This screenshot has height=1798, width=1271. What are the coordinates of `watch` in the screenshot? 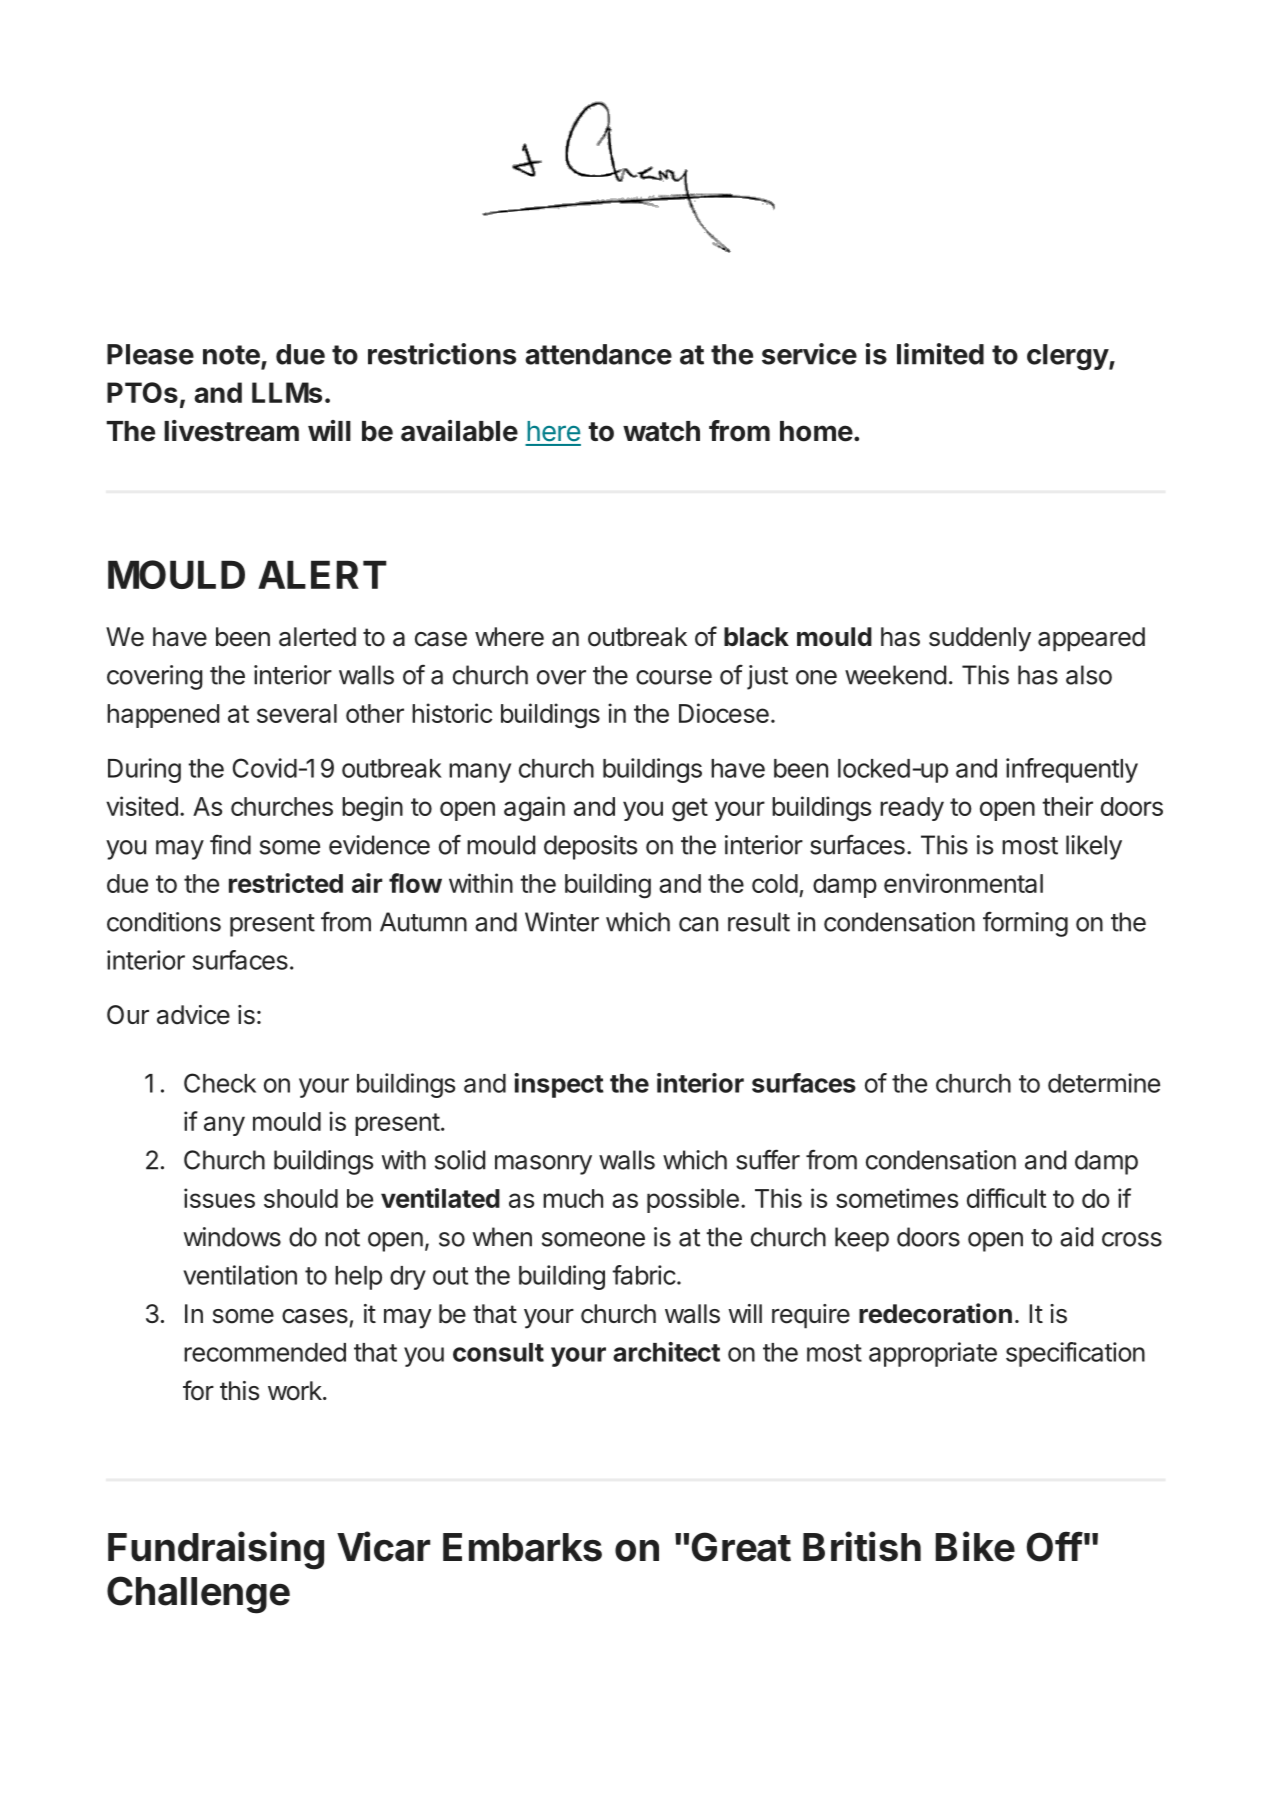 It's located at (661, 431).
